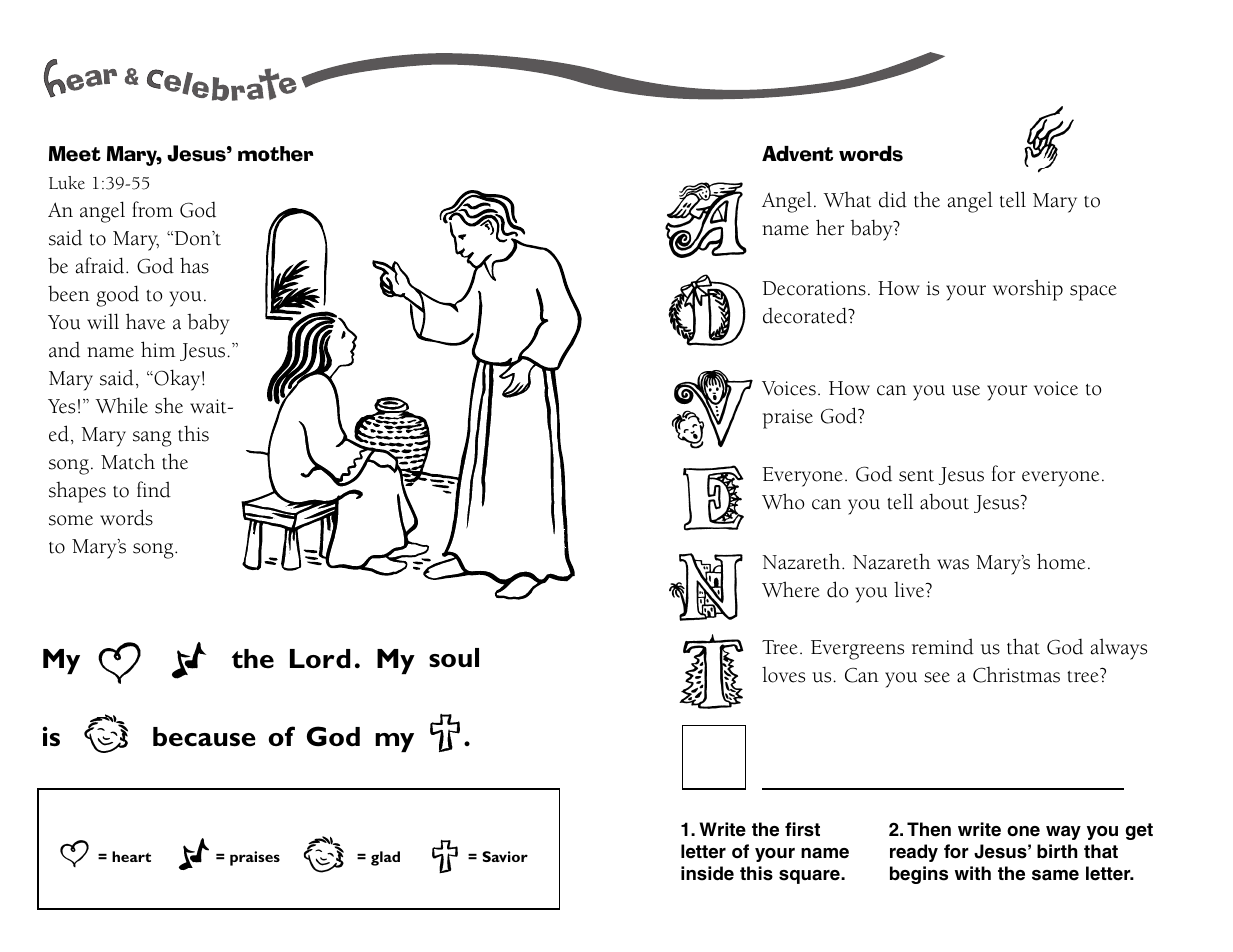  Describe the element at coordinates (505, 856) in the page. I see `Savior` at that location.
